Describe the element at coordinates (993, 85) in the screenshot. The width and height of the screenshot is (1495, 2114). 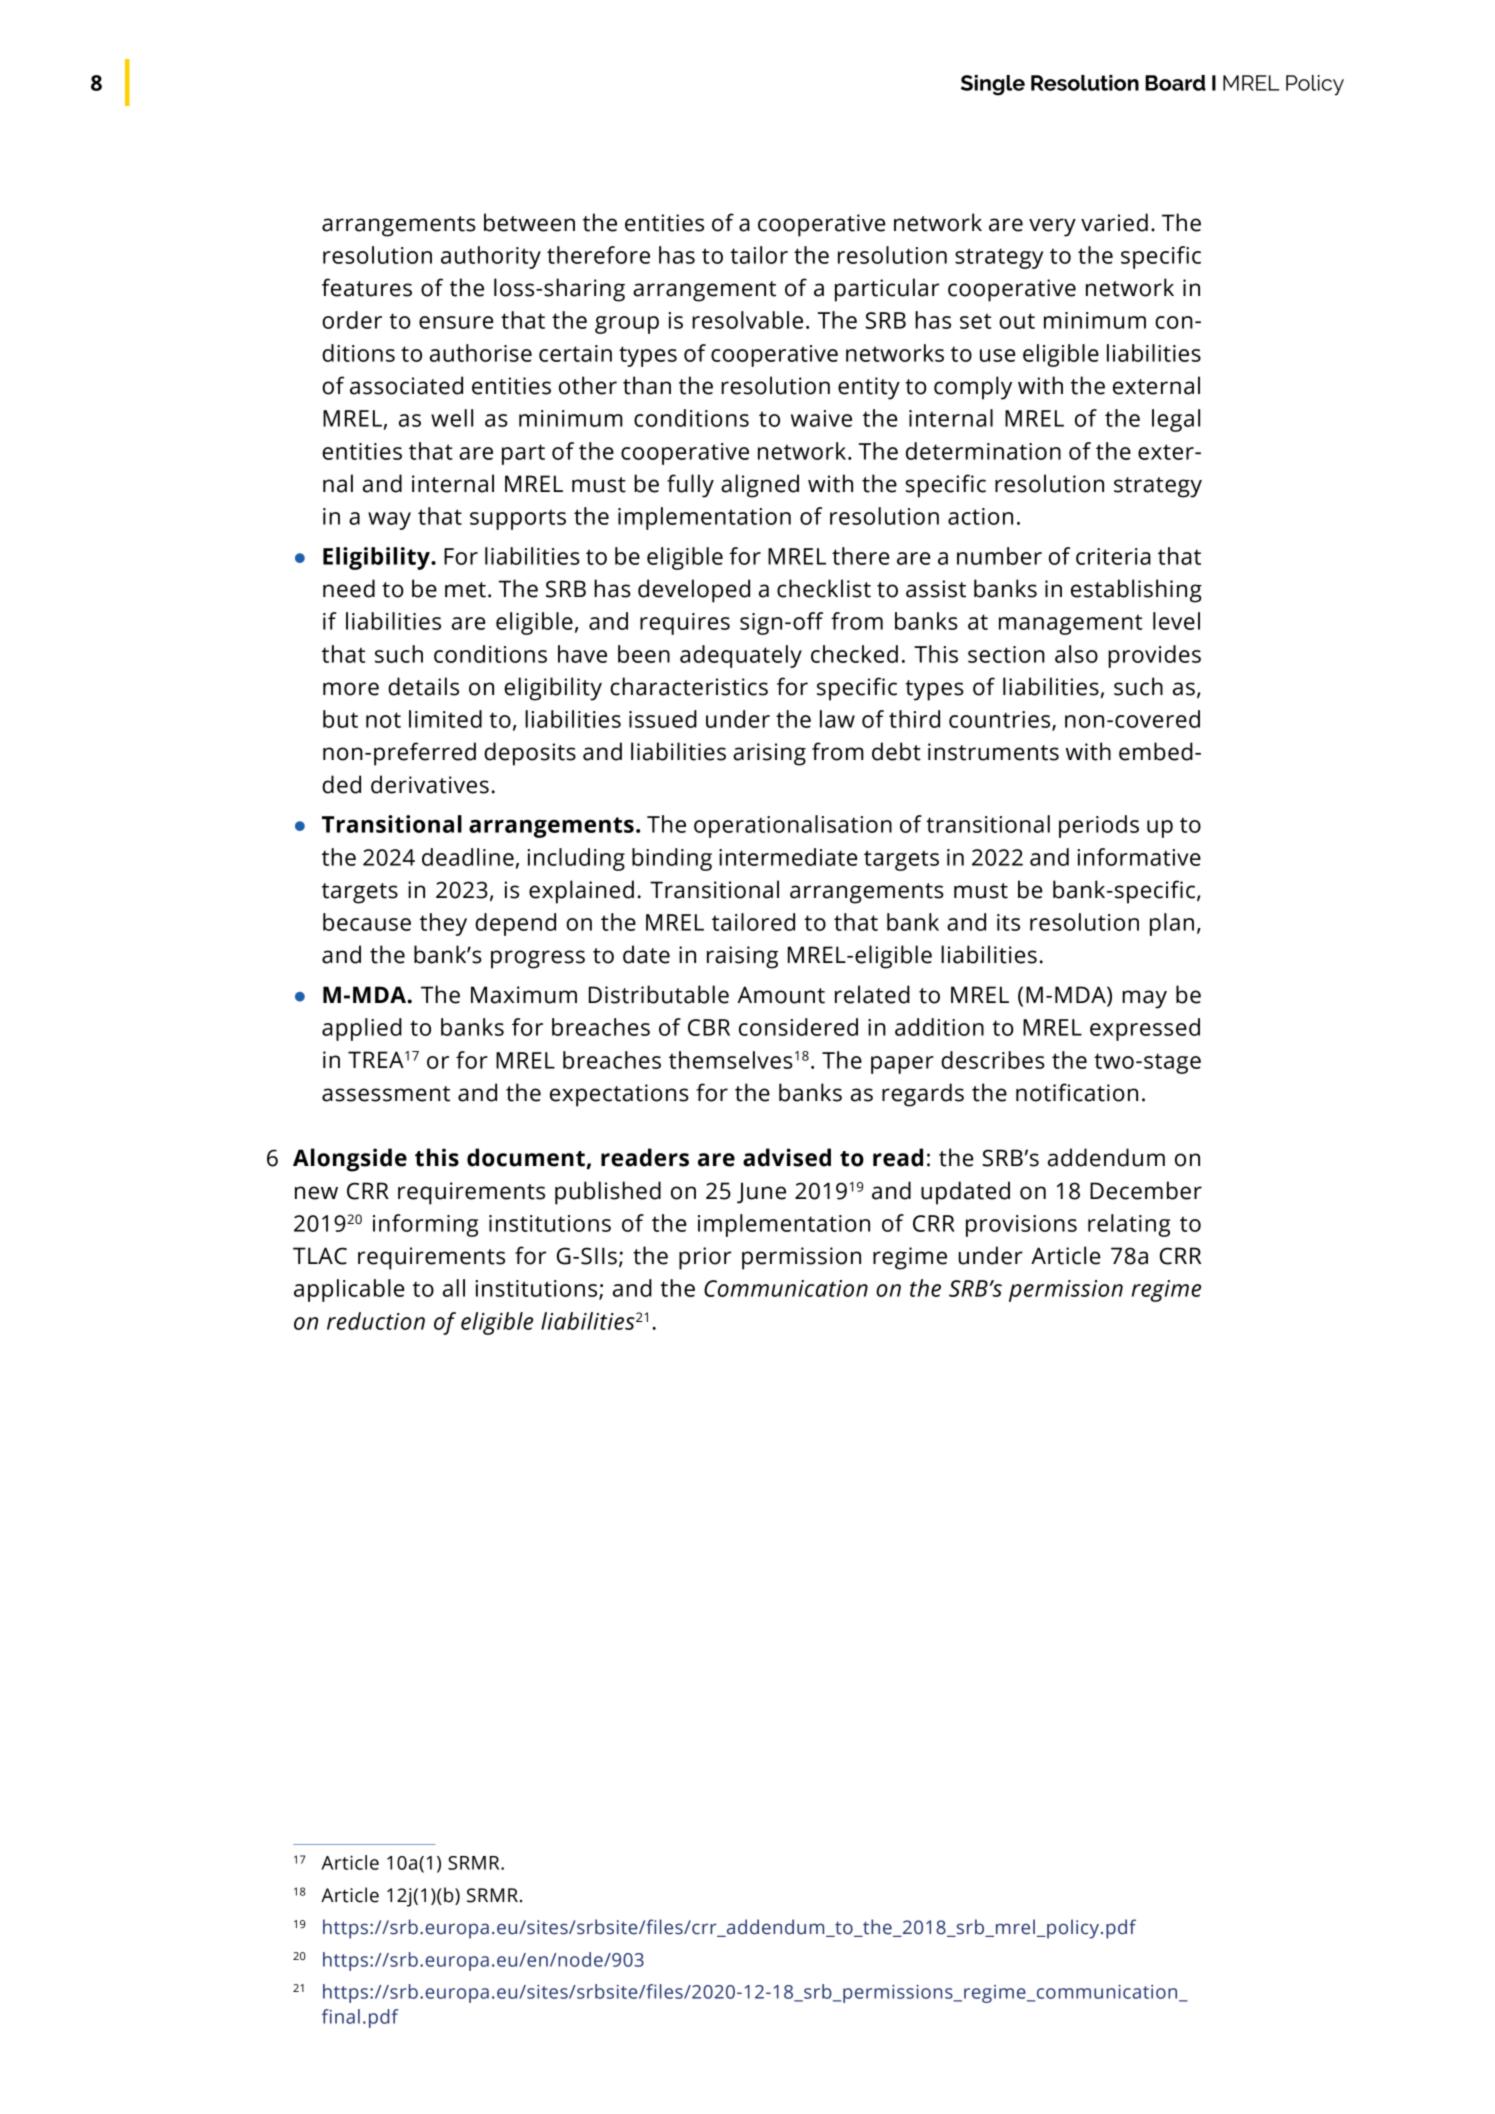
I see `Single` at that location.
